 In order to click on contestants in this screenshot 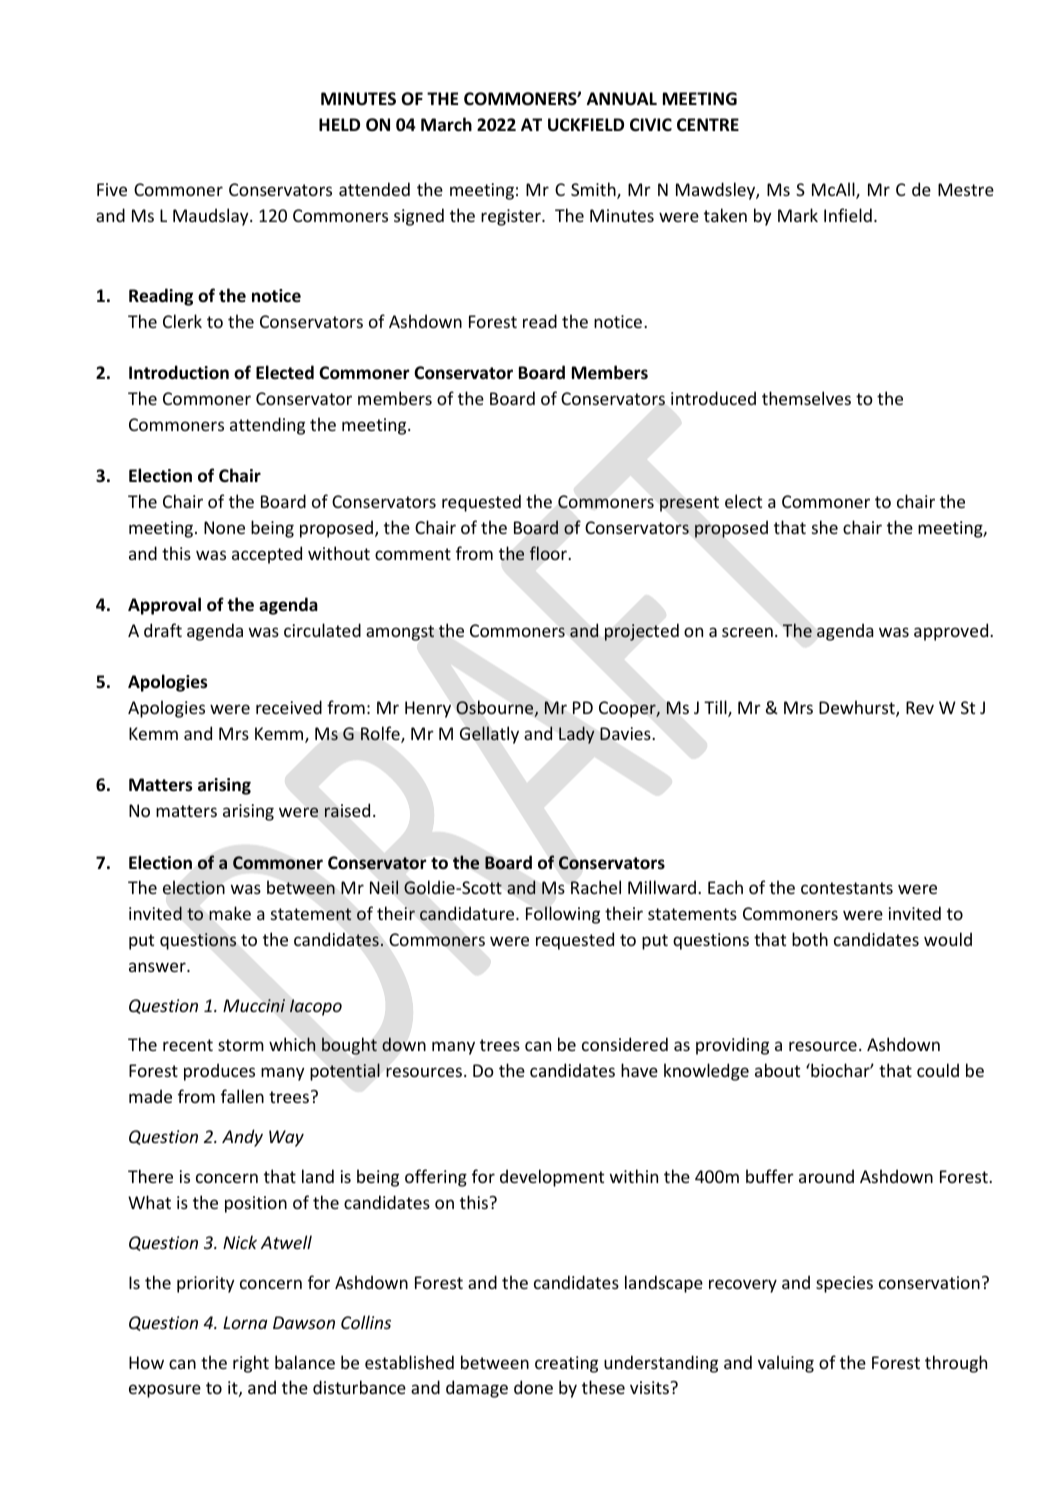, I will do `click(847, 888)`.
